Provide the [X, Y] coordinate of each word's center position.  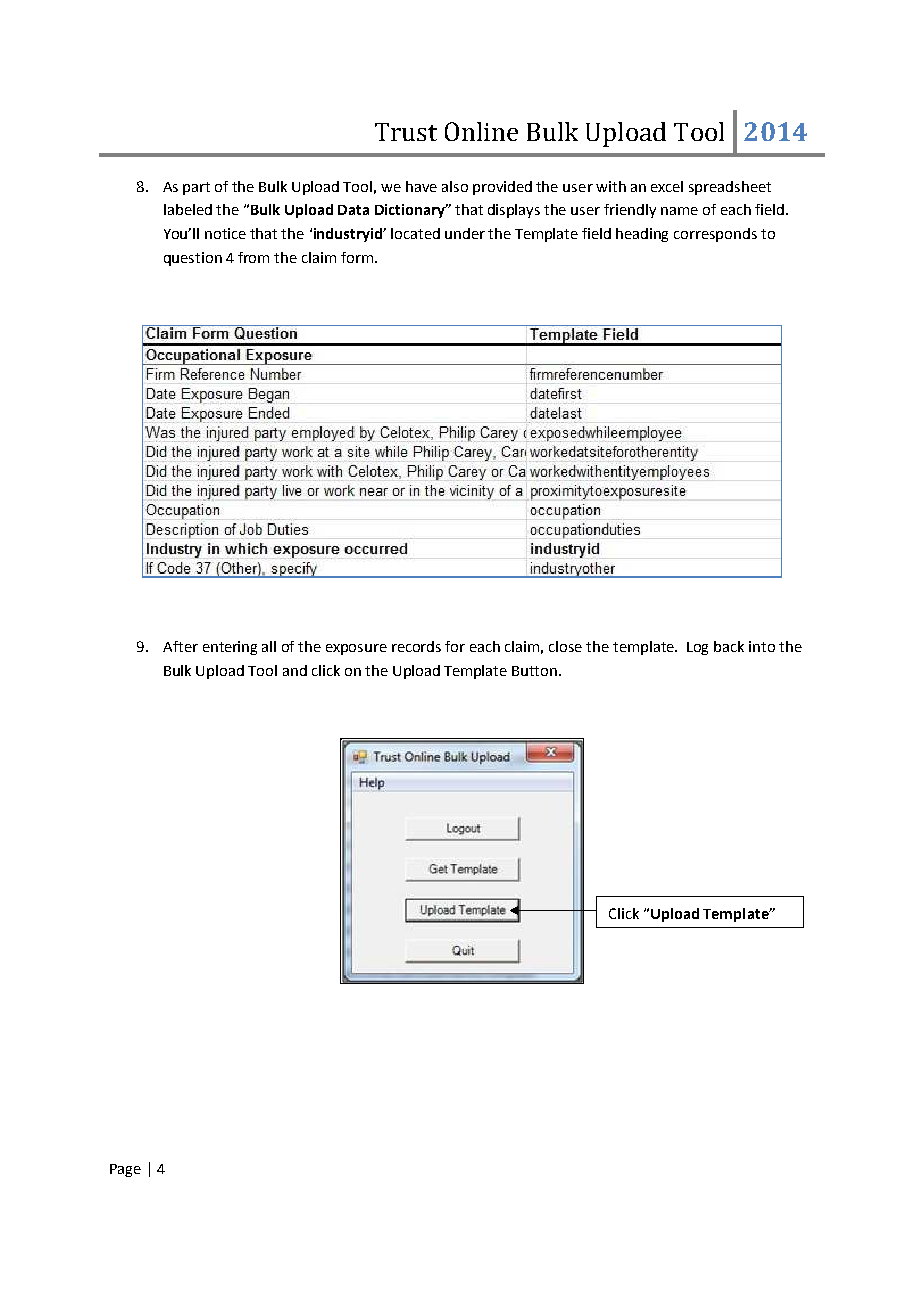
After [180, 646]
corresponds [715, 235]
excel [667, 186]
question [193, 259]
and [295, 670]
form [357, 257]
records [416, 646]
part [196, 188]
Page [125, 1170]
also [455, 186]
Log [697, 648]
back [729, 646]
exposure [356, 649]
